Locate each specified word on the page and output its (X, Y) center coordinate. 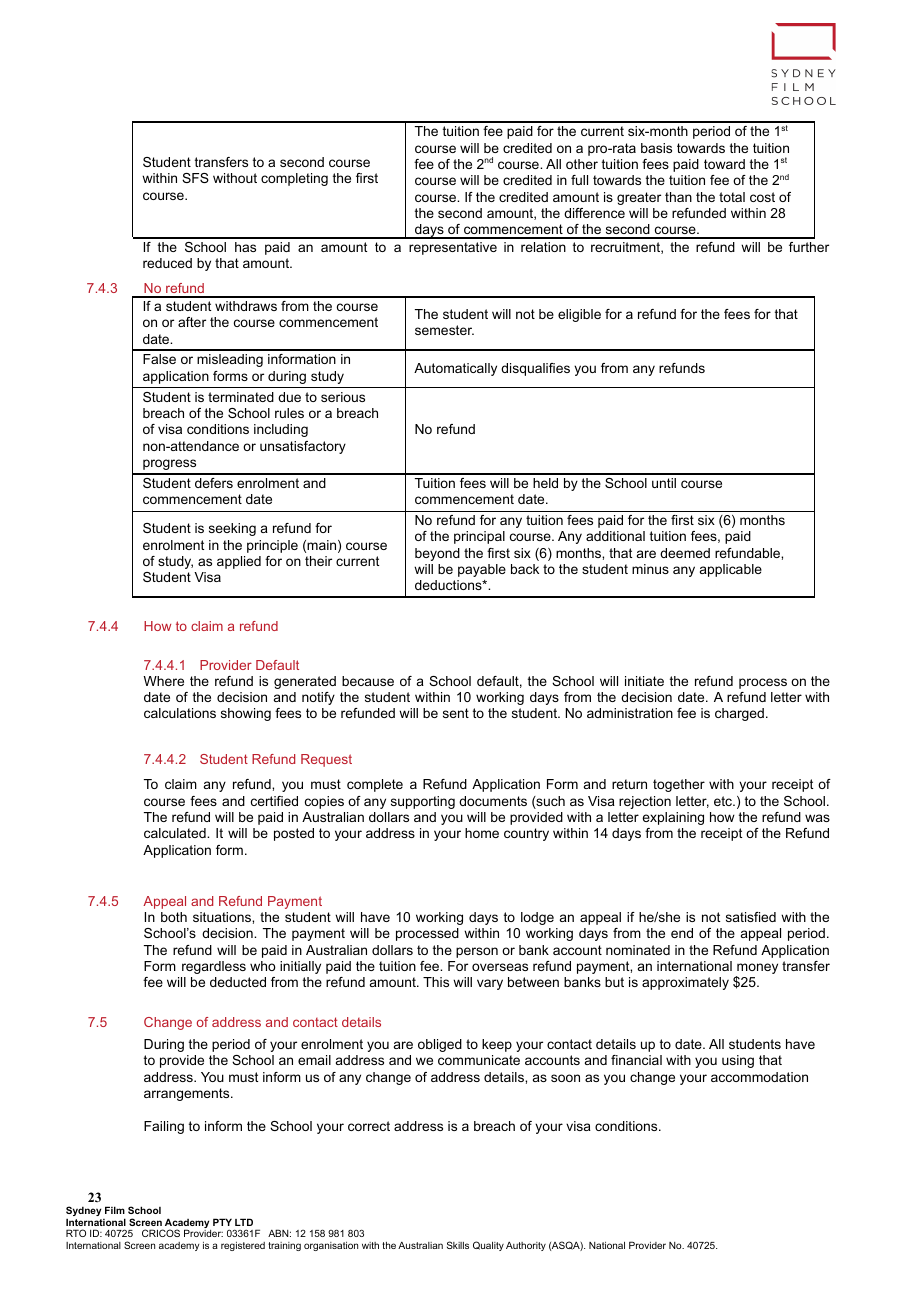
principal (479, 537)
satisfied (751, 917)
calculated (176, 833)
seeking (232, 529)
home (482, 833)
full (579, 180)
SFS (195, 178)
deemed (685, 553)
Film (115, 1210)
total (732, 197)
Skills (458, 1245)
